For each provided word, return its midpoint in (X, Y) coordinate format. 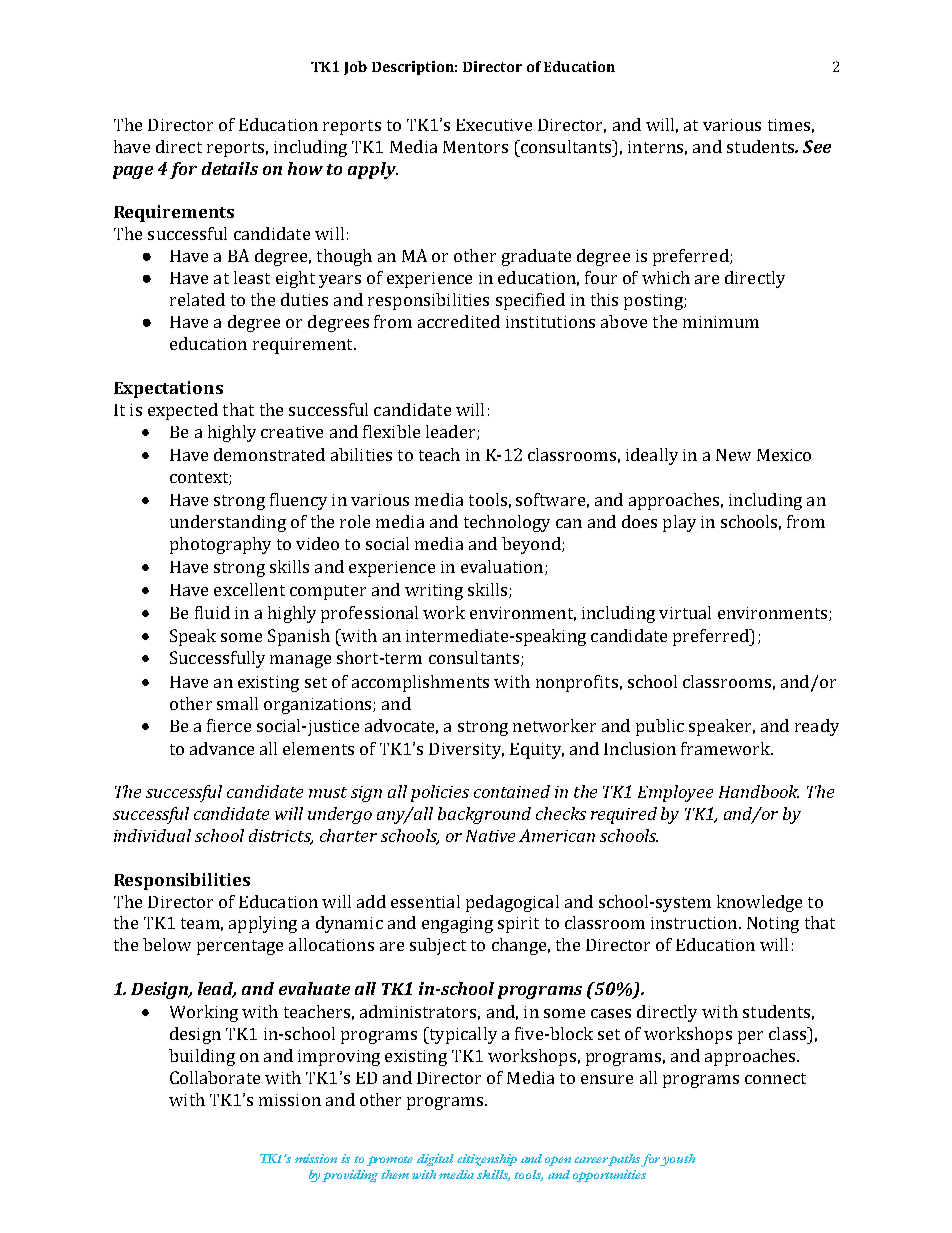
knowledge (759, 903)
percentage (240, 947)
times (789, 125)
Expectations (168, 389)
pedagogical (512, 903)
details (230, 168)
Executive (494, 125)
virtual (685, 612)
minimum (721, 322)
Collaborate (215, 1077)
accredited (459, 321)
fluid (212, 612)
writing (434, 592)
